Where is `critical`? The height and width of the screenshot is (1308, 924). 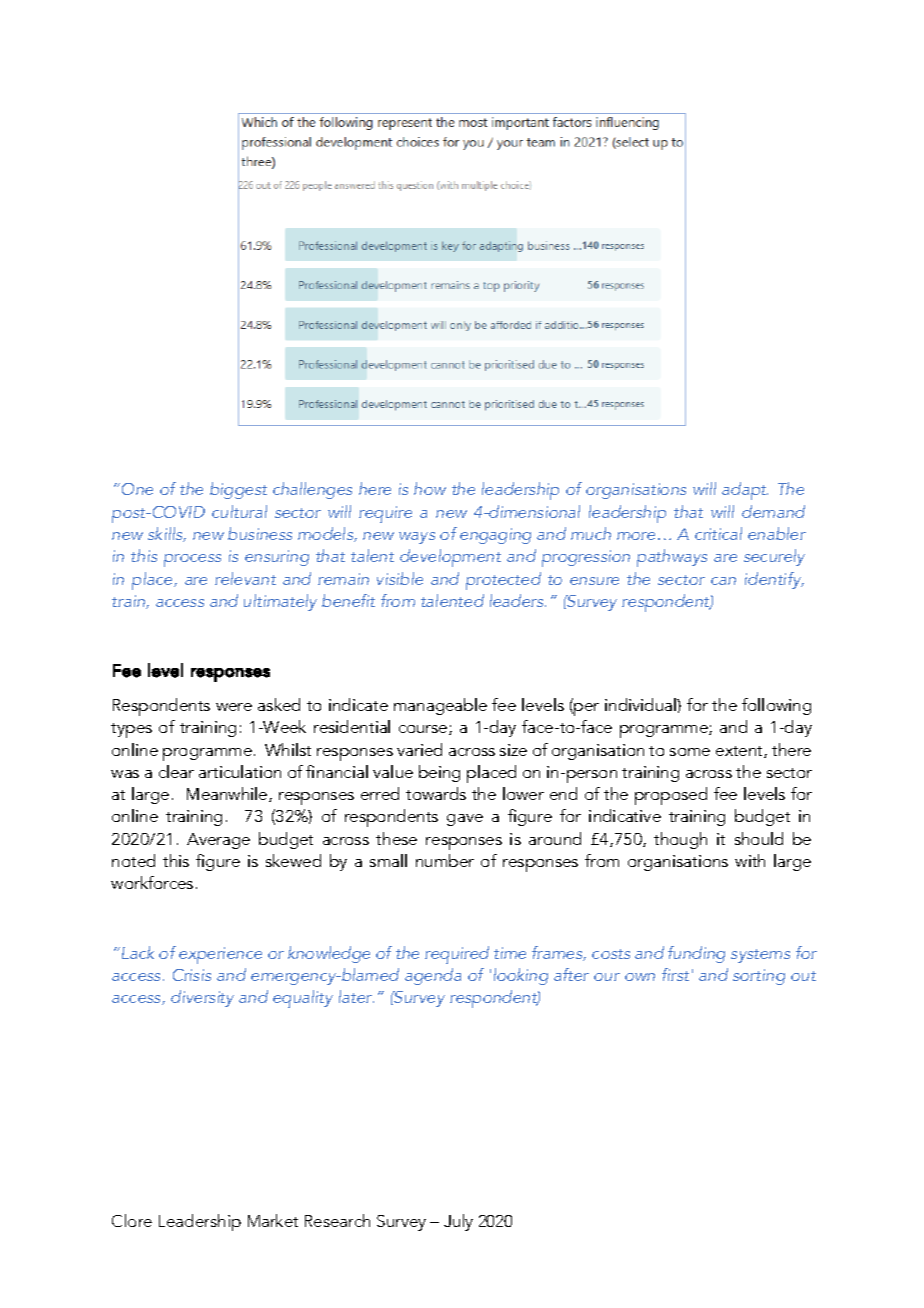 critical is located at coordinates (718, 533).
